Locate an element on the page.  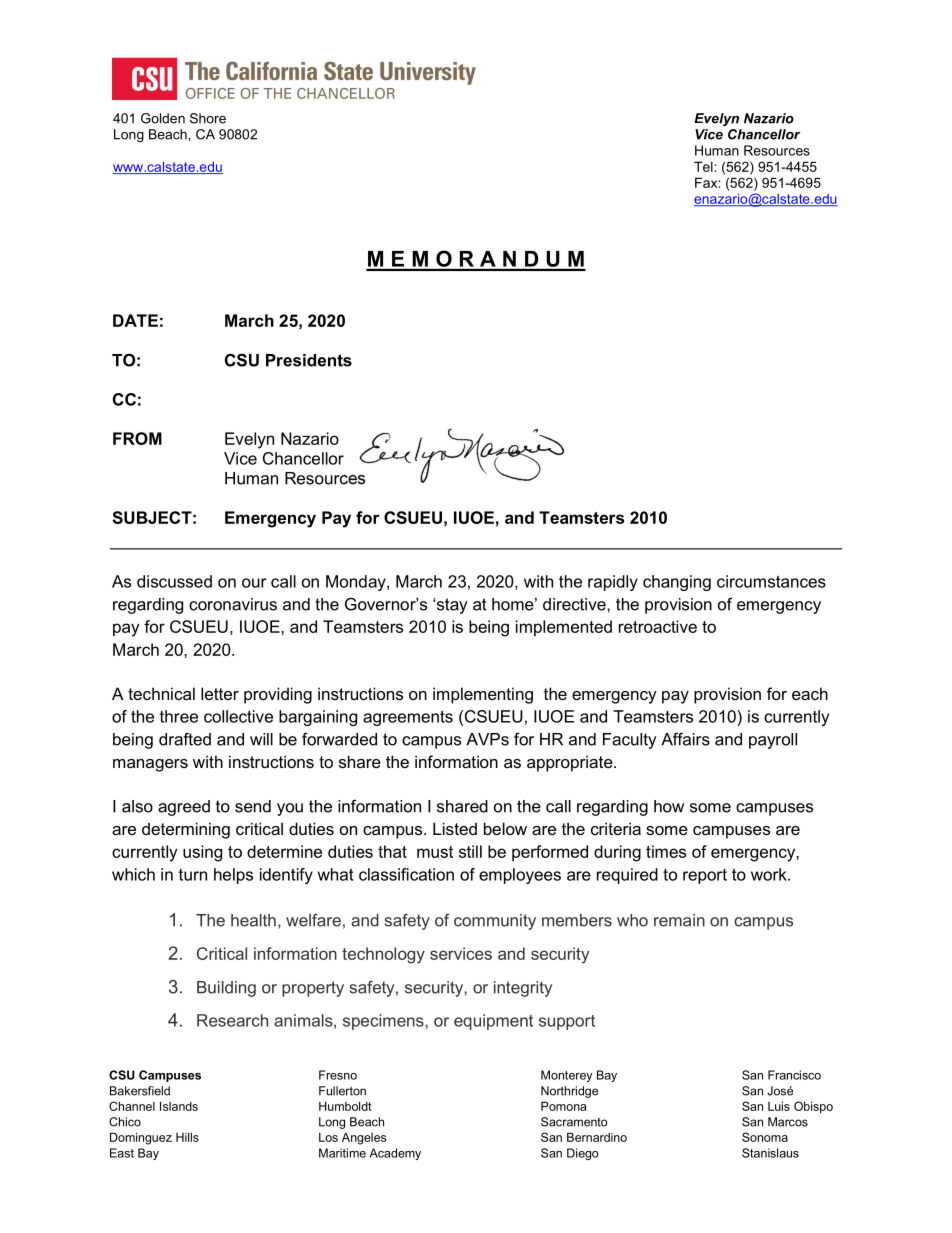
implementing is located at coordinates (483, 695).
